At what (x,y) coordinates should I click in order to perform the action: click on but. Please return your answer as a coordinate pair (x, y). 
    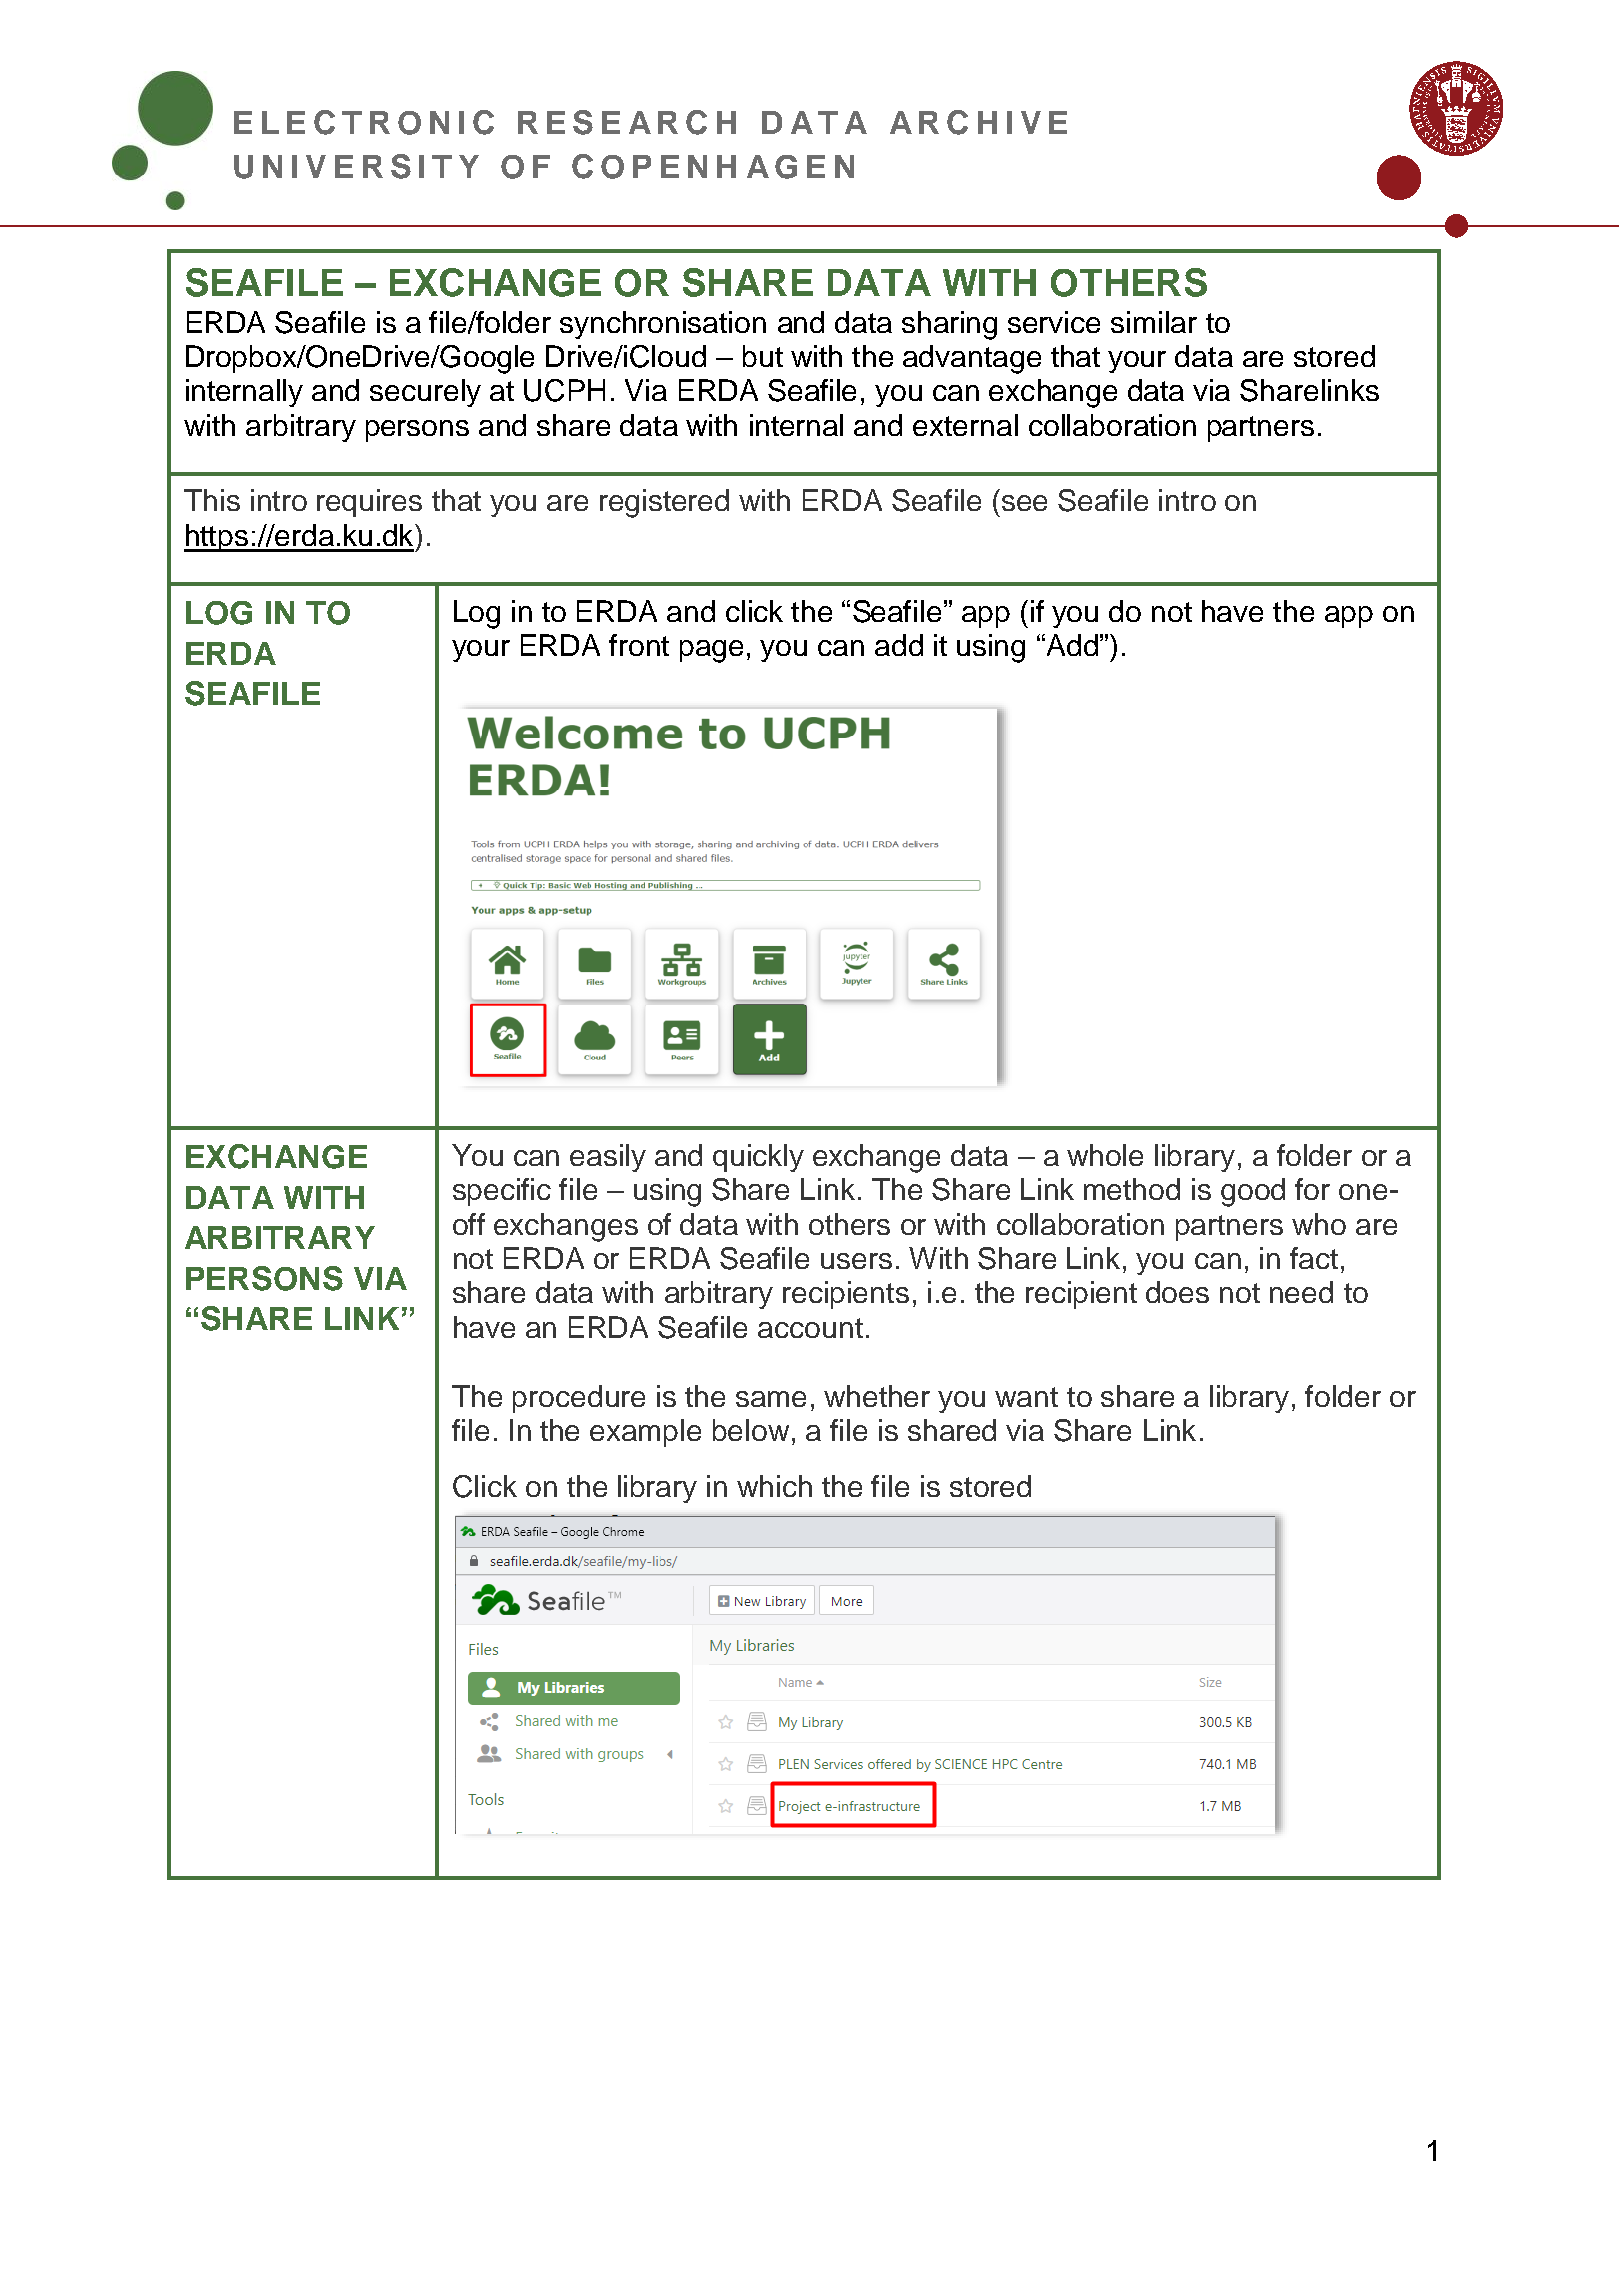
    Looking at the image, I should click on (763, 356).
